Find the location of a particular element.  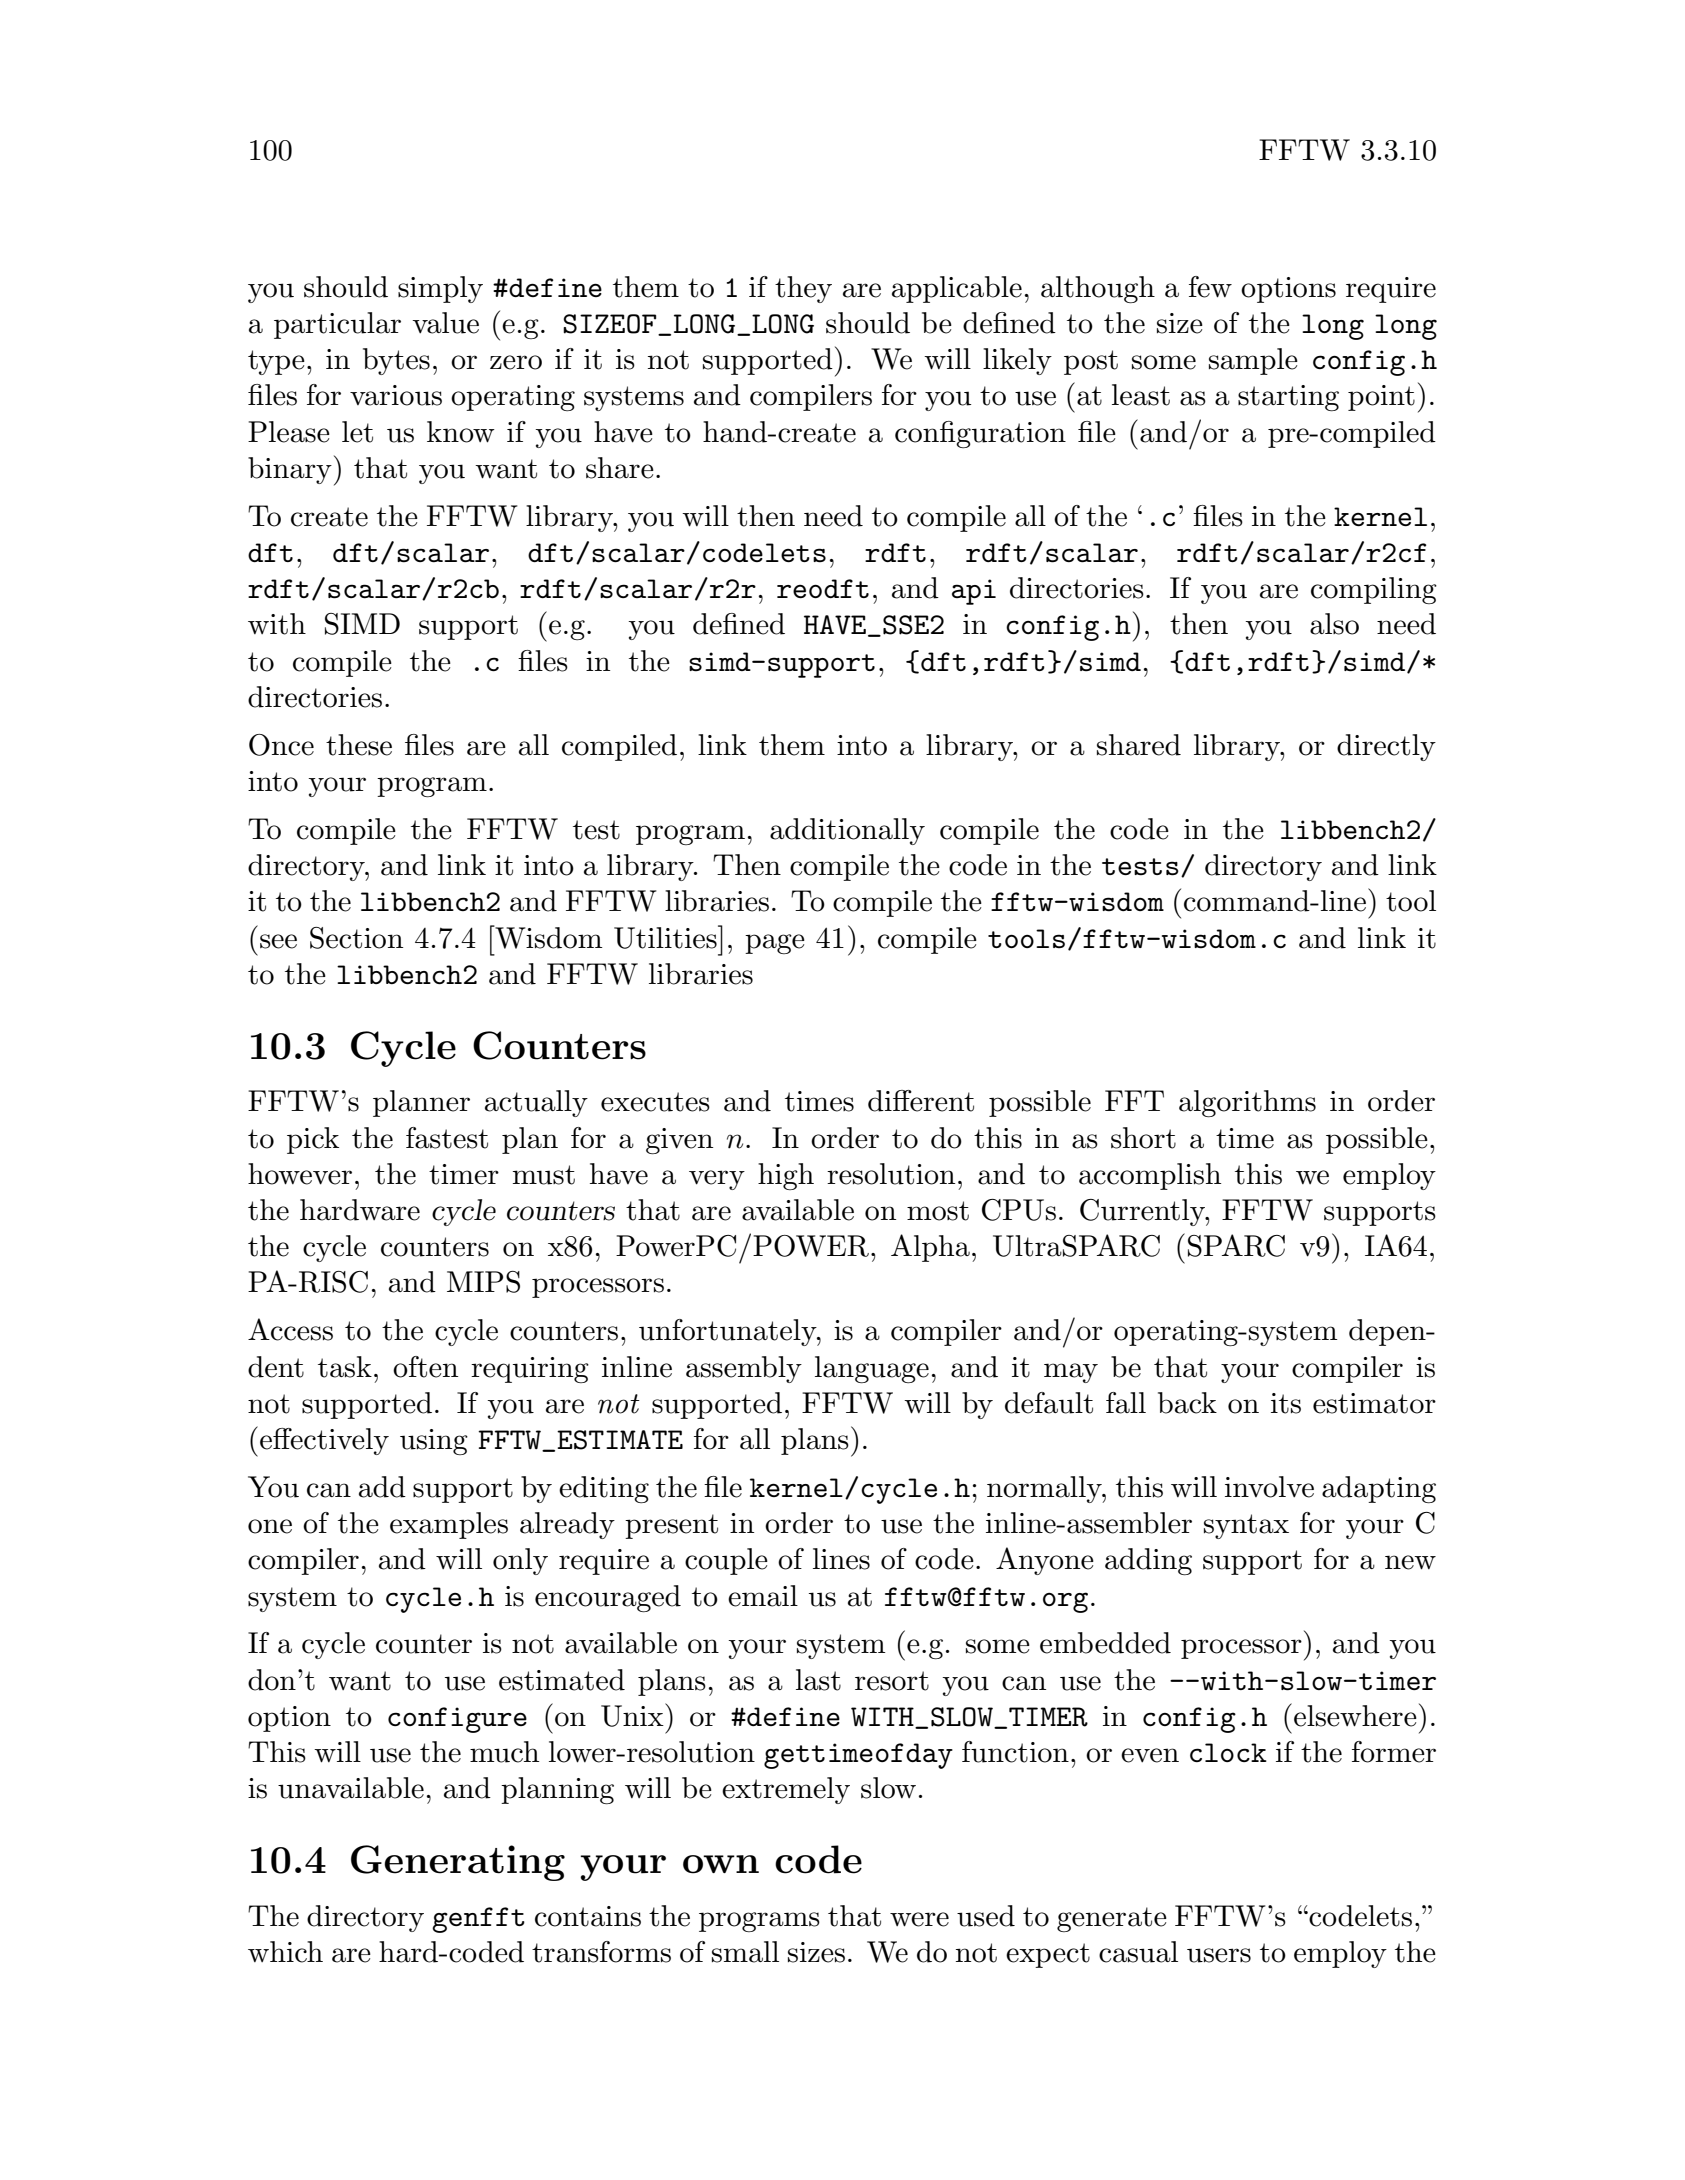

directly is located at coordinates (1386, 747).
